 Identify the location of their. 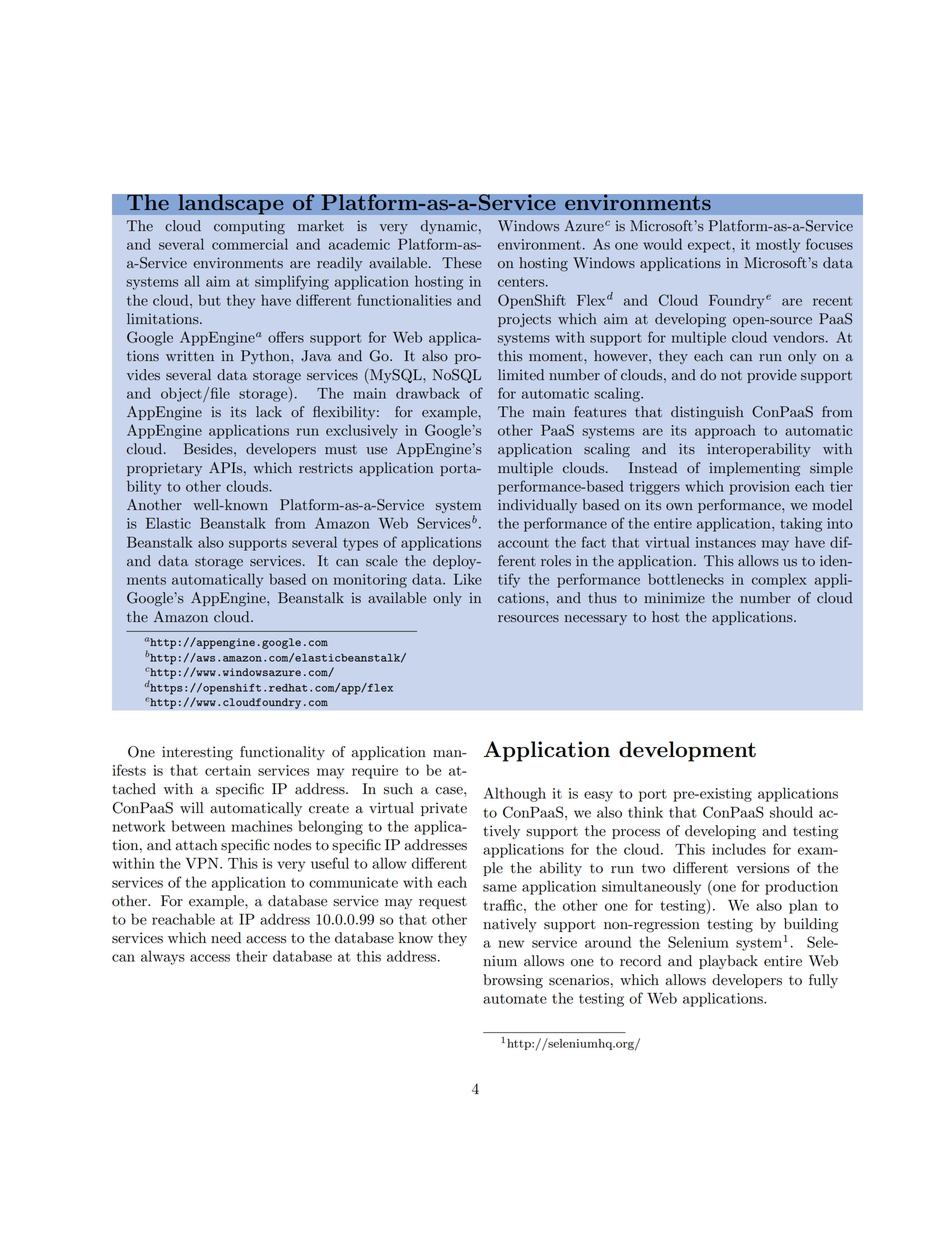
(251, 956).
